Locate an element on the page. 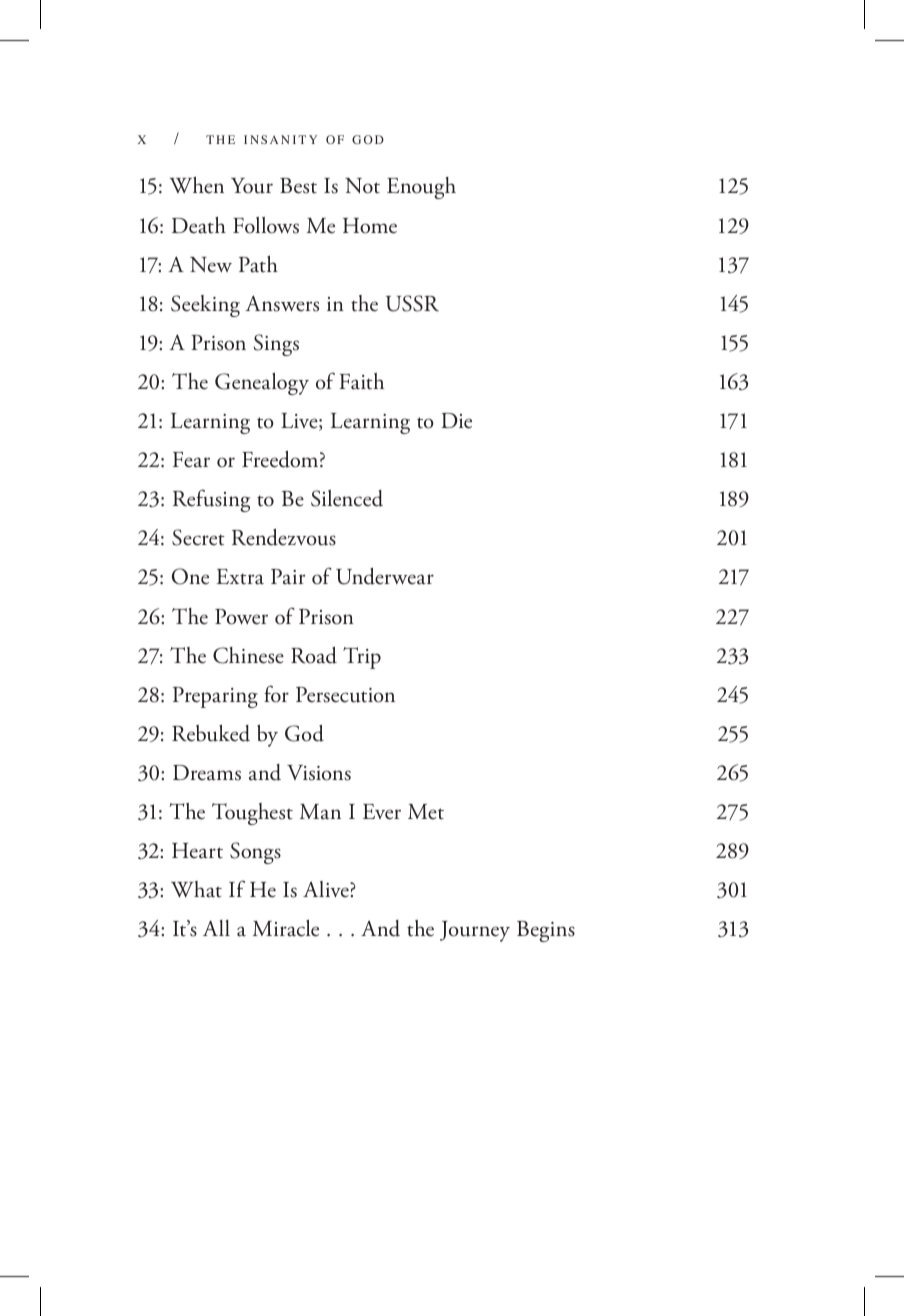 Image resolution: width=904 pixels, height=1316 pixels. Enough is located at coordinates (421, 188).
